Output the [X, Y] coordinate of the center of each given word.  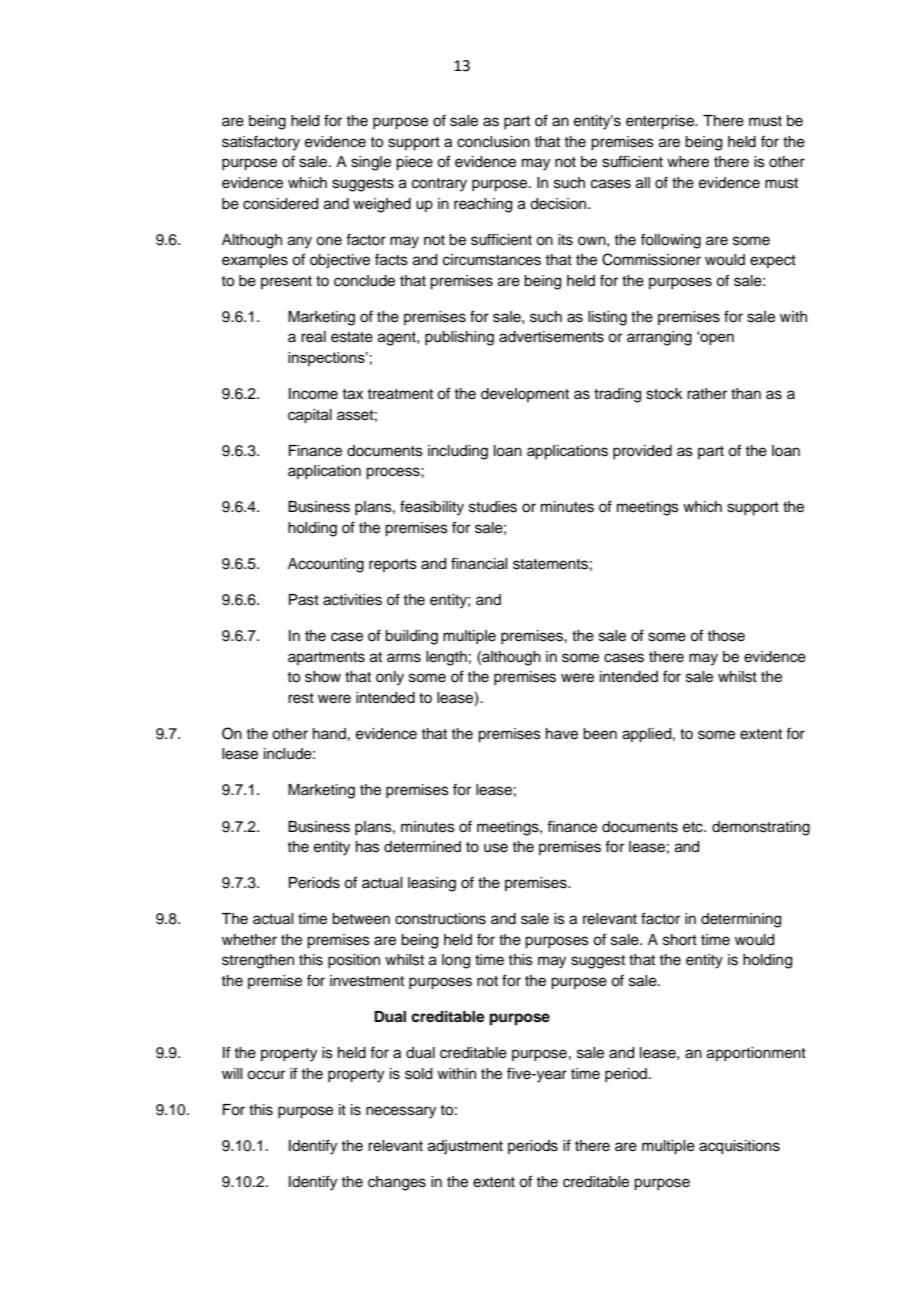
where [688, 162]
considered [280, 204]
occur [266, 1075]
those [726, 636]
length [446, 658]
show [323, 677]
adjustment [465, 1147]
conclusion [493, 142]
